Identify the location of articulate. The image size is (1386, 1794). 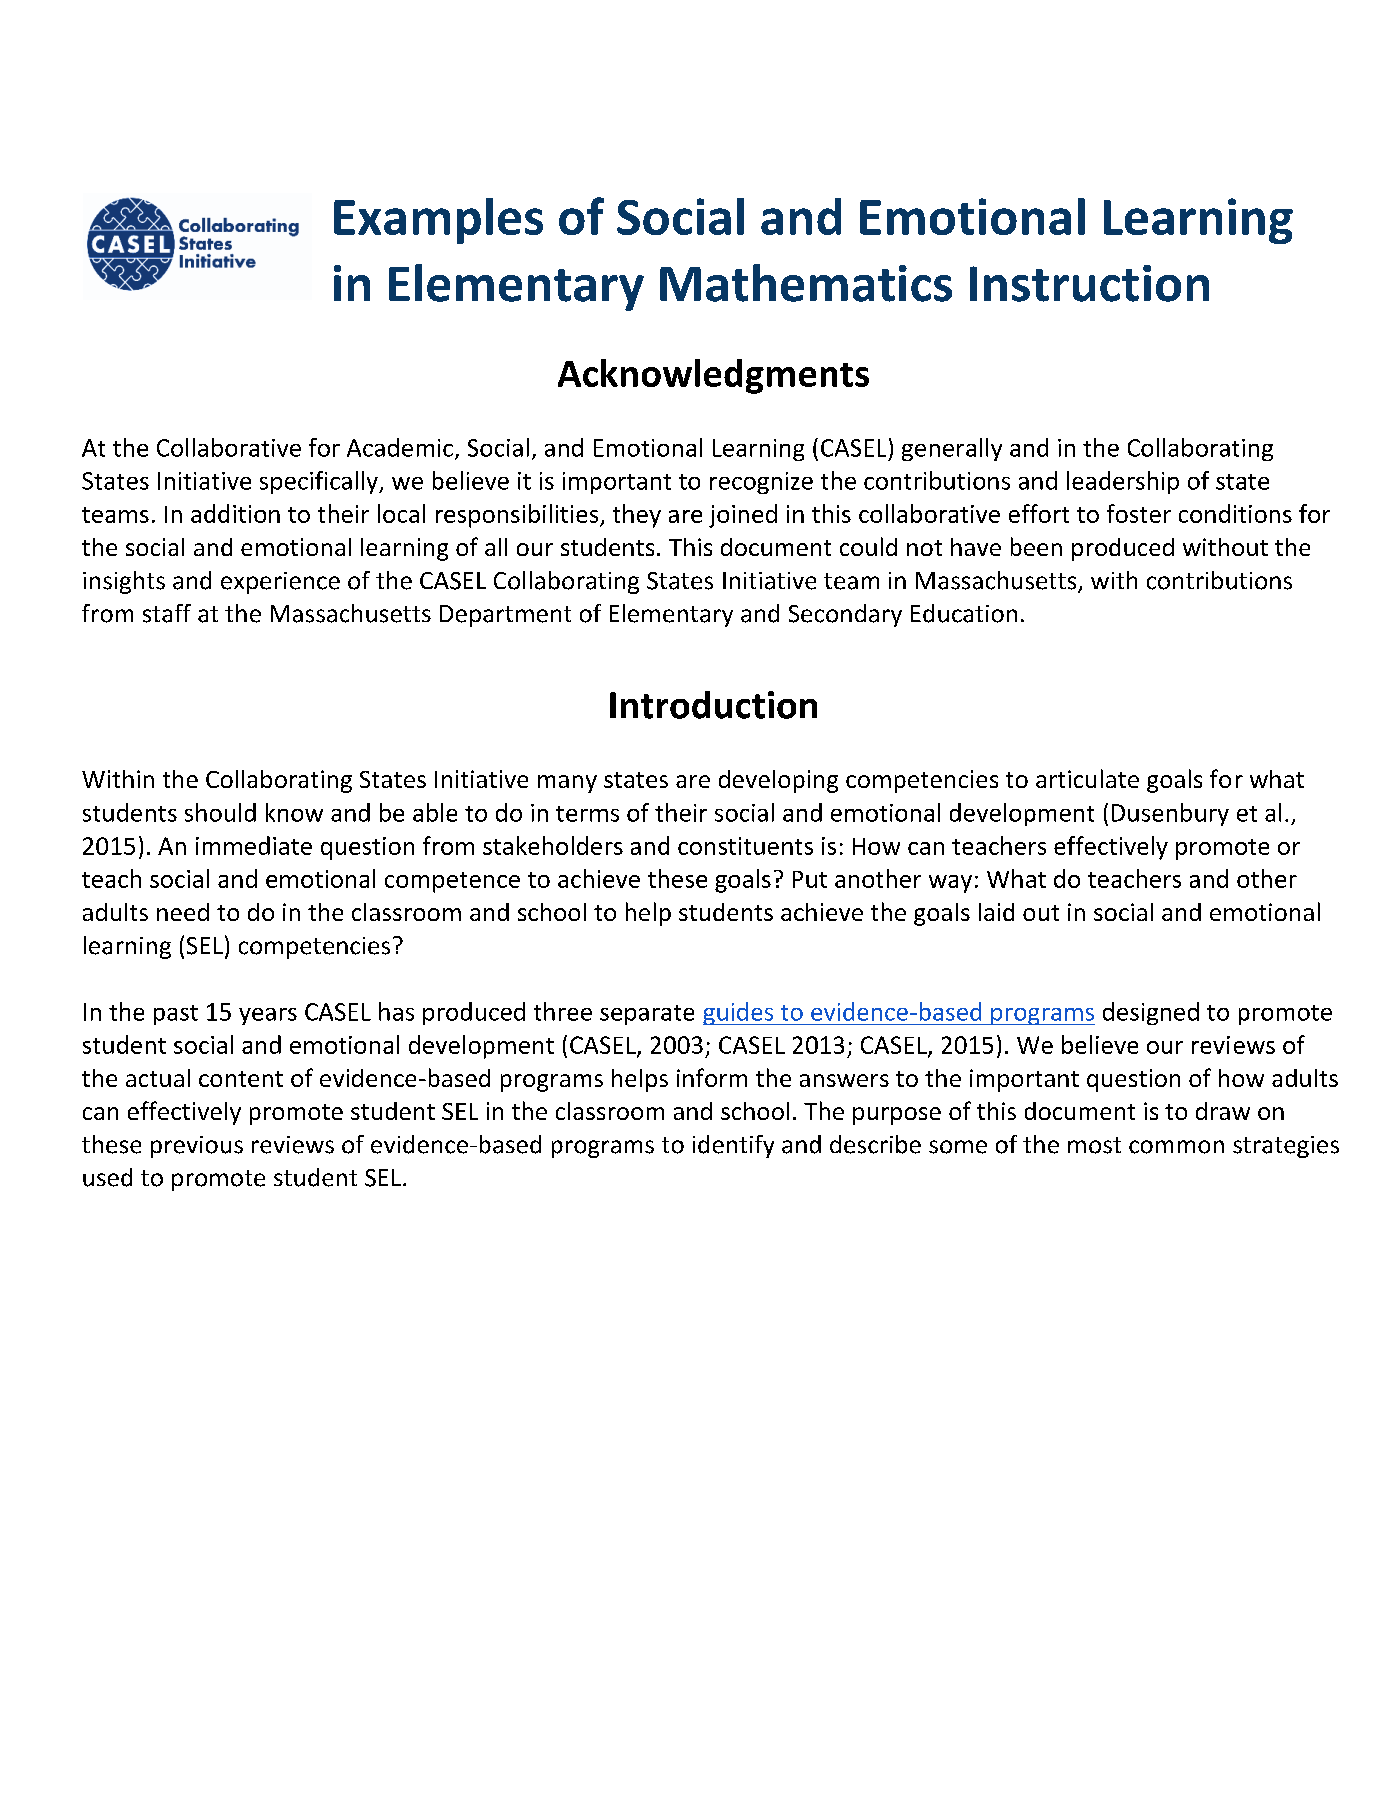
(1087, 778).
